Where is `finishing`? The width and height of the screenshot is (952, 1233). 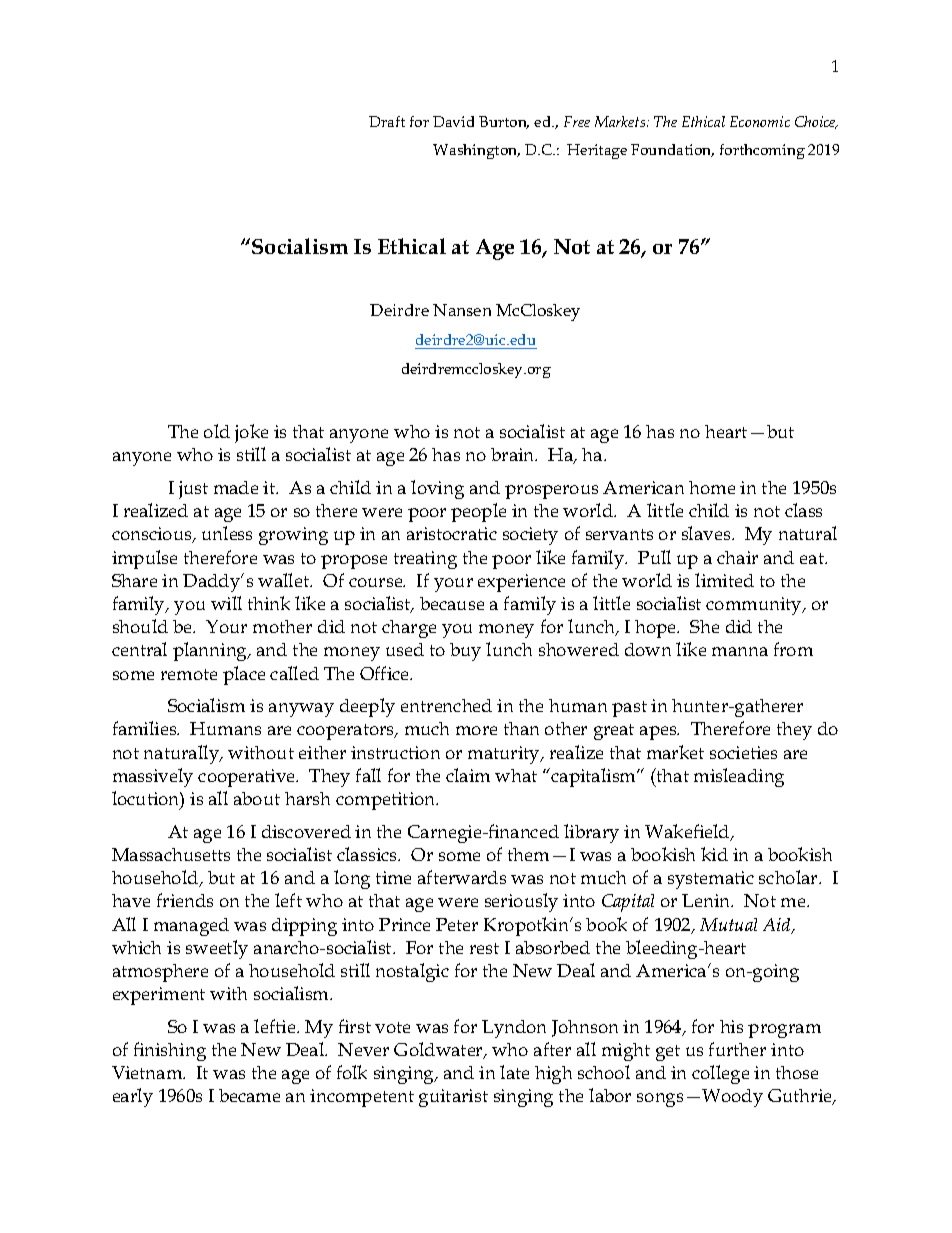
finishing is located at coordinates (170, 1051).
